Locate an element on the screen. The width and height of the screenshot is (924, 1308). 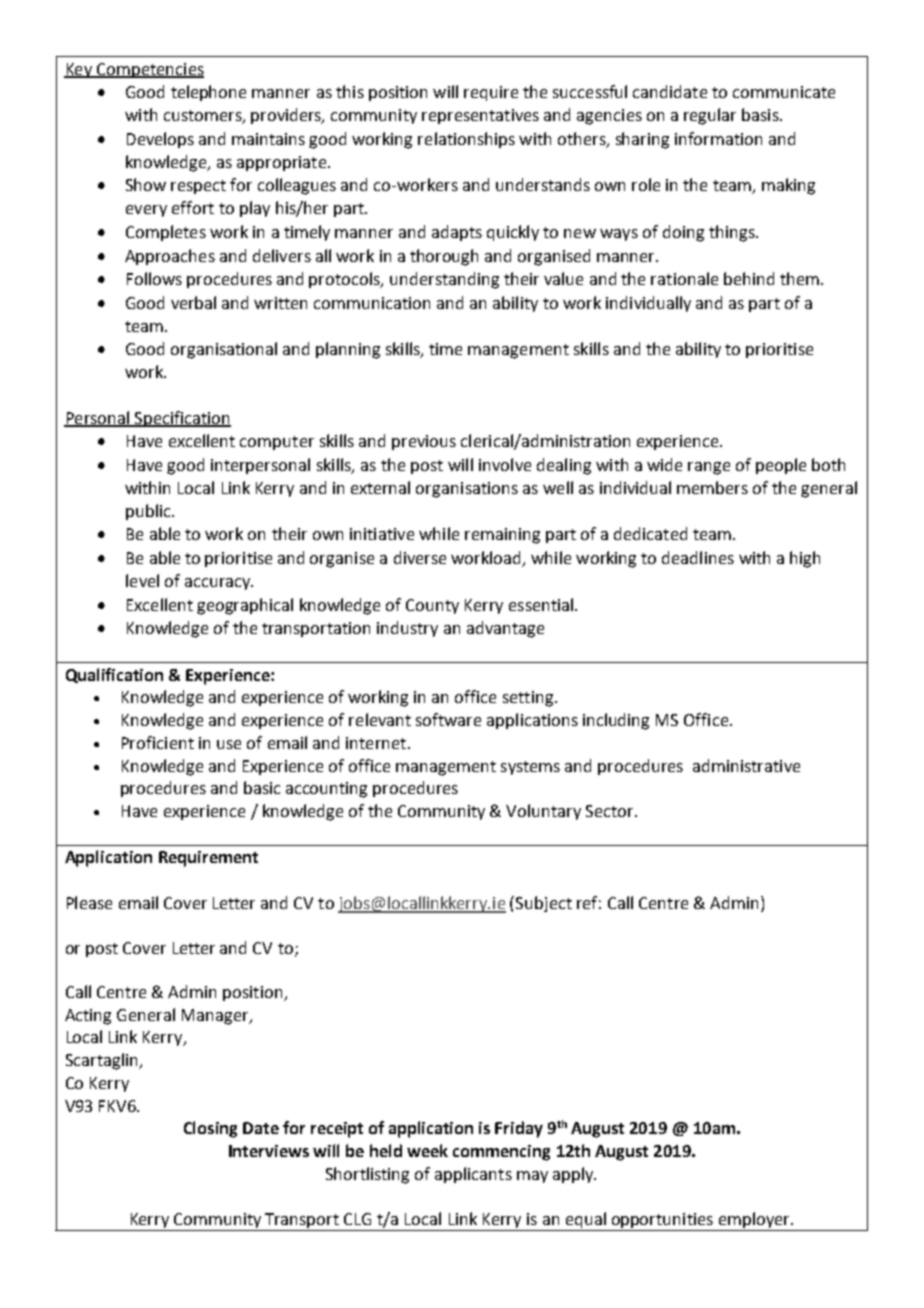
Specification is located at coordinates (182, 419).
